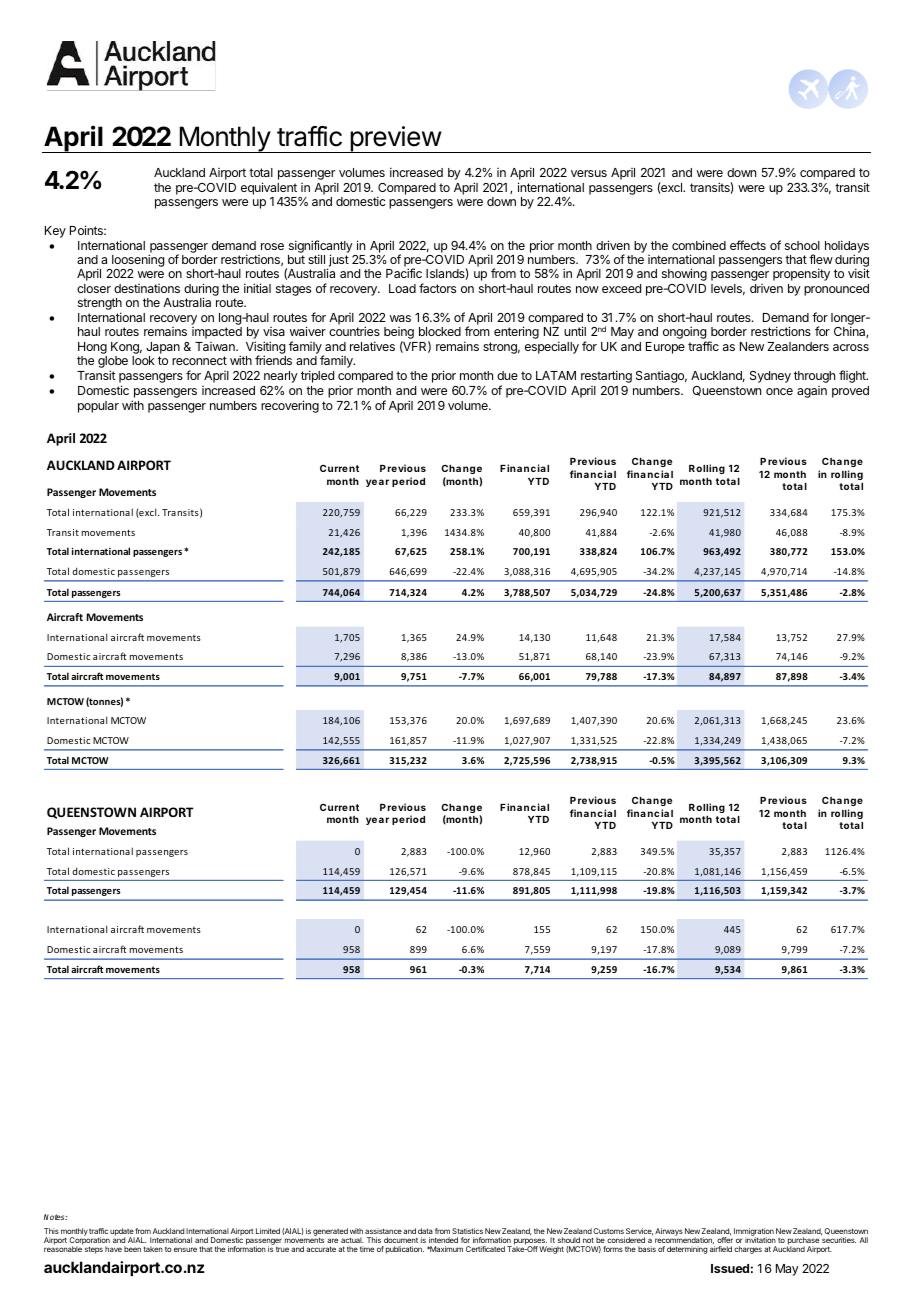 The image size is (924, 1308). What do you see at coordinates (132, 1249) in the page?
I see `been` at bounding box center [132, 1249].
